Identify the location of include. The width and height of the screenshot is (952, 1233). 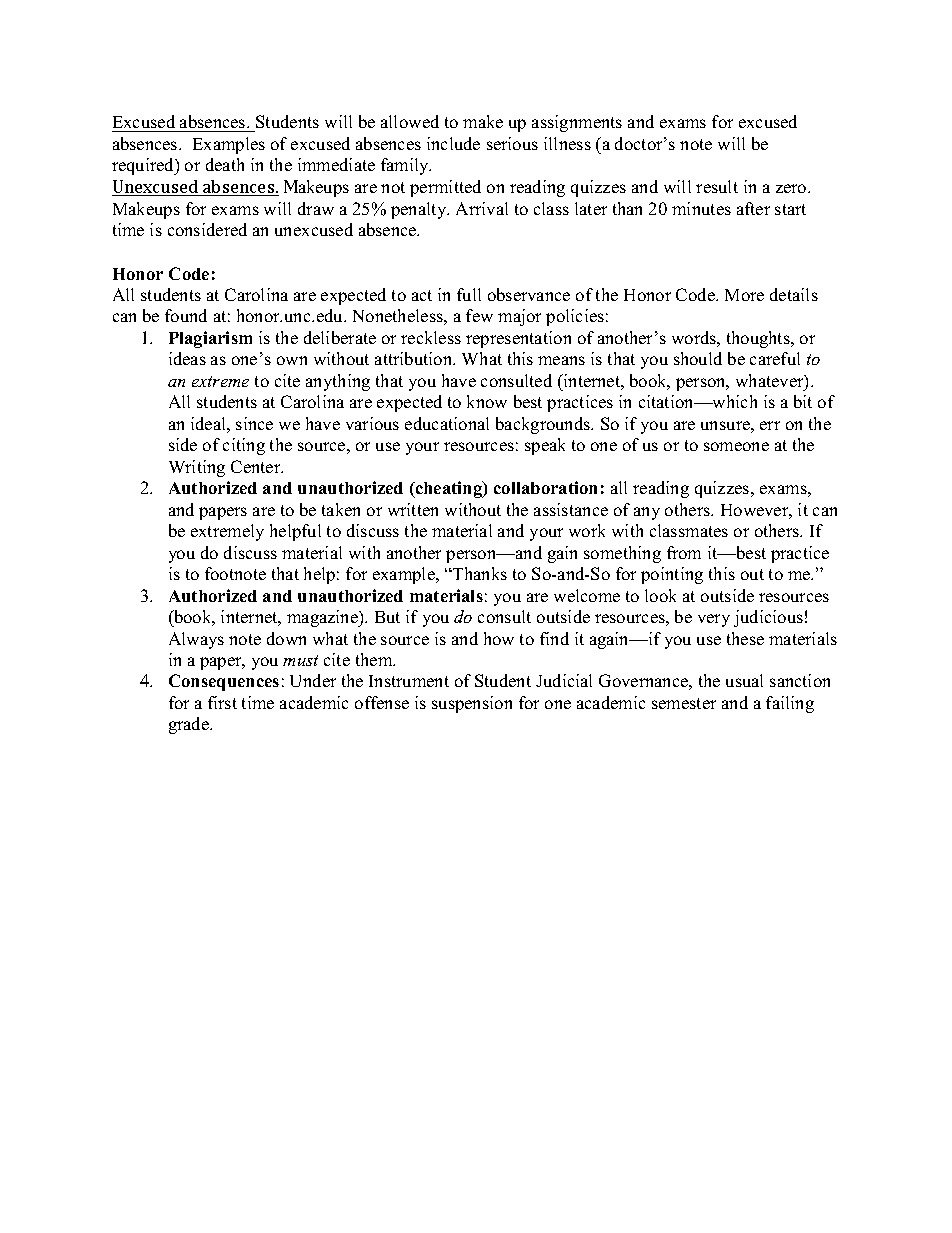
(453, 143).
